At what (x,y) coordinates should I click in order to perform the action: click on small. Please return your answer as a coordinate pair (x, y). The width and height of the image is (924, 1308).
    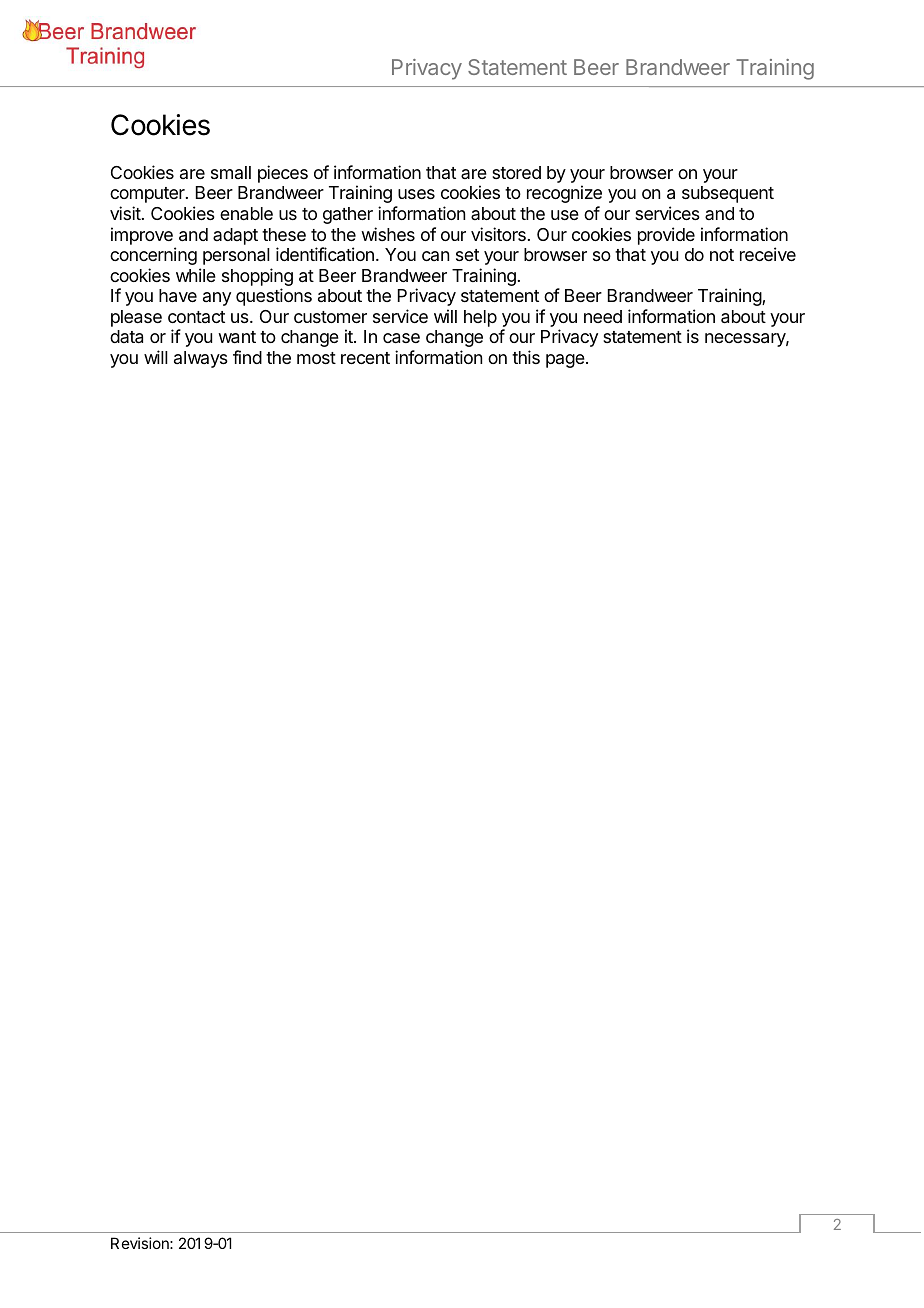
    Looking at the image, I should click on (231, 172).
